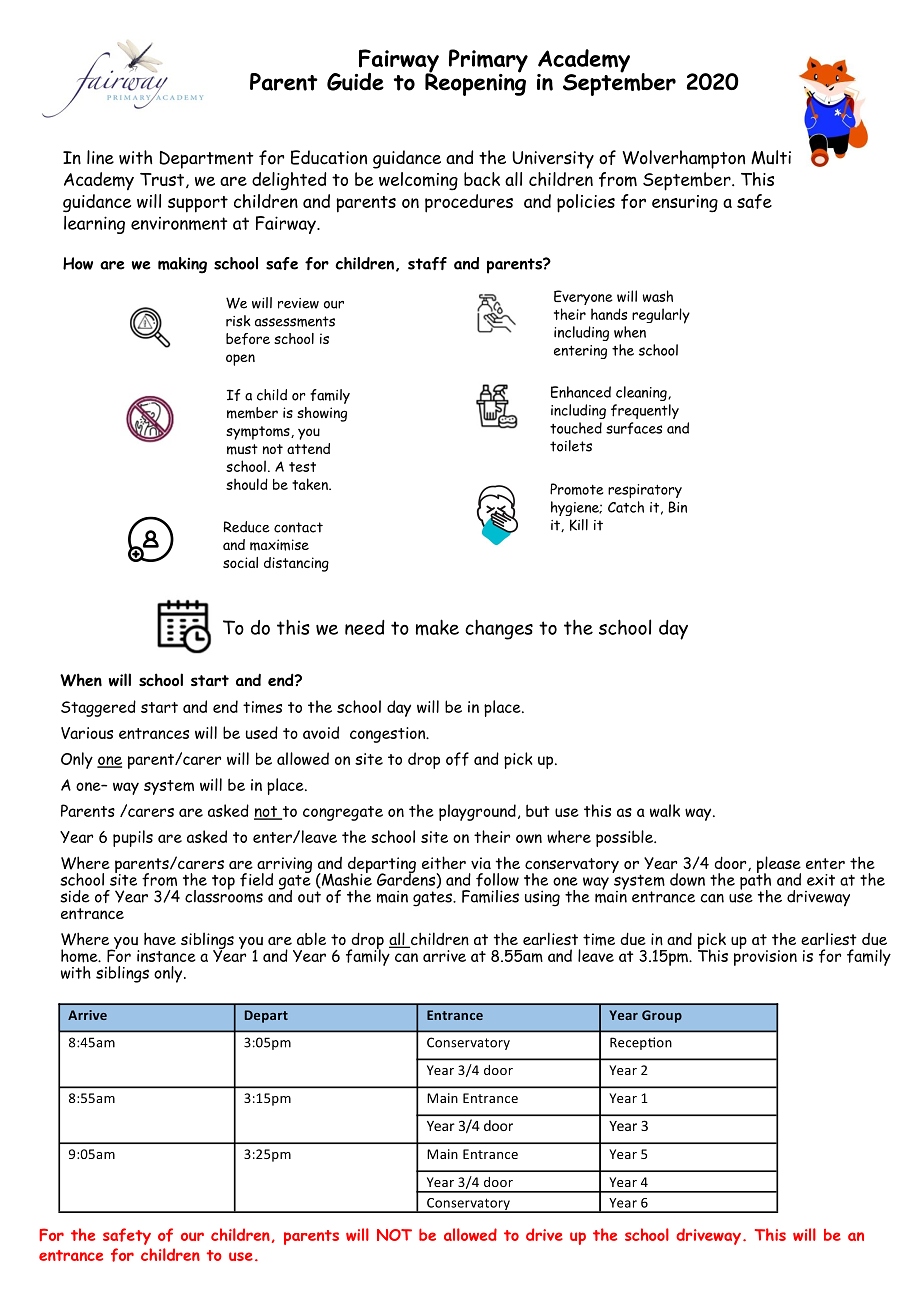 This screenshot has height=1308, width=924. I want to click on Primary, so click(488, 62).
